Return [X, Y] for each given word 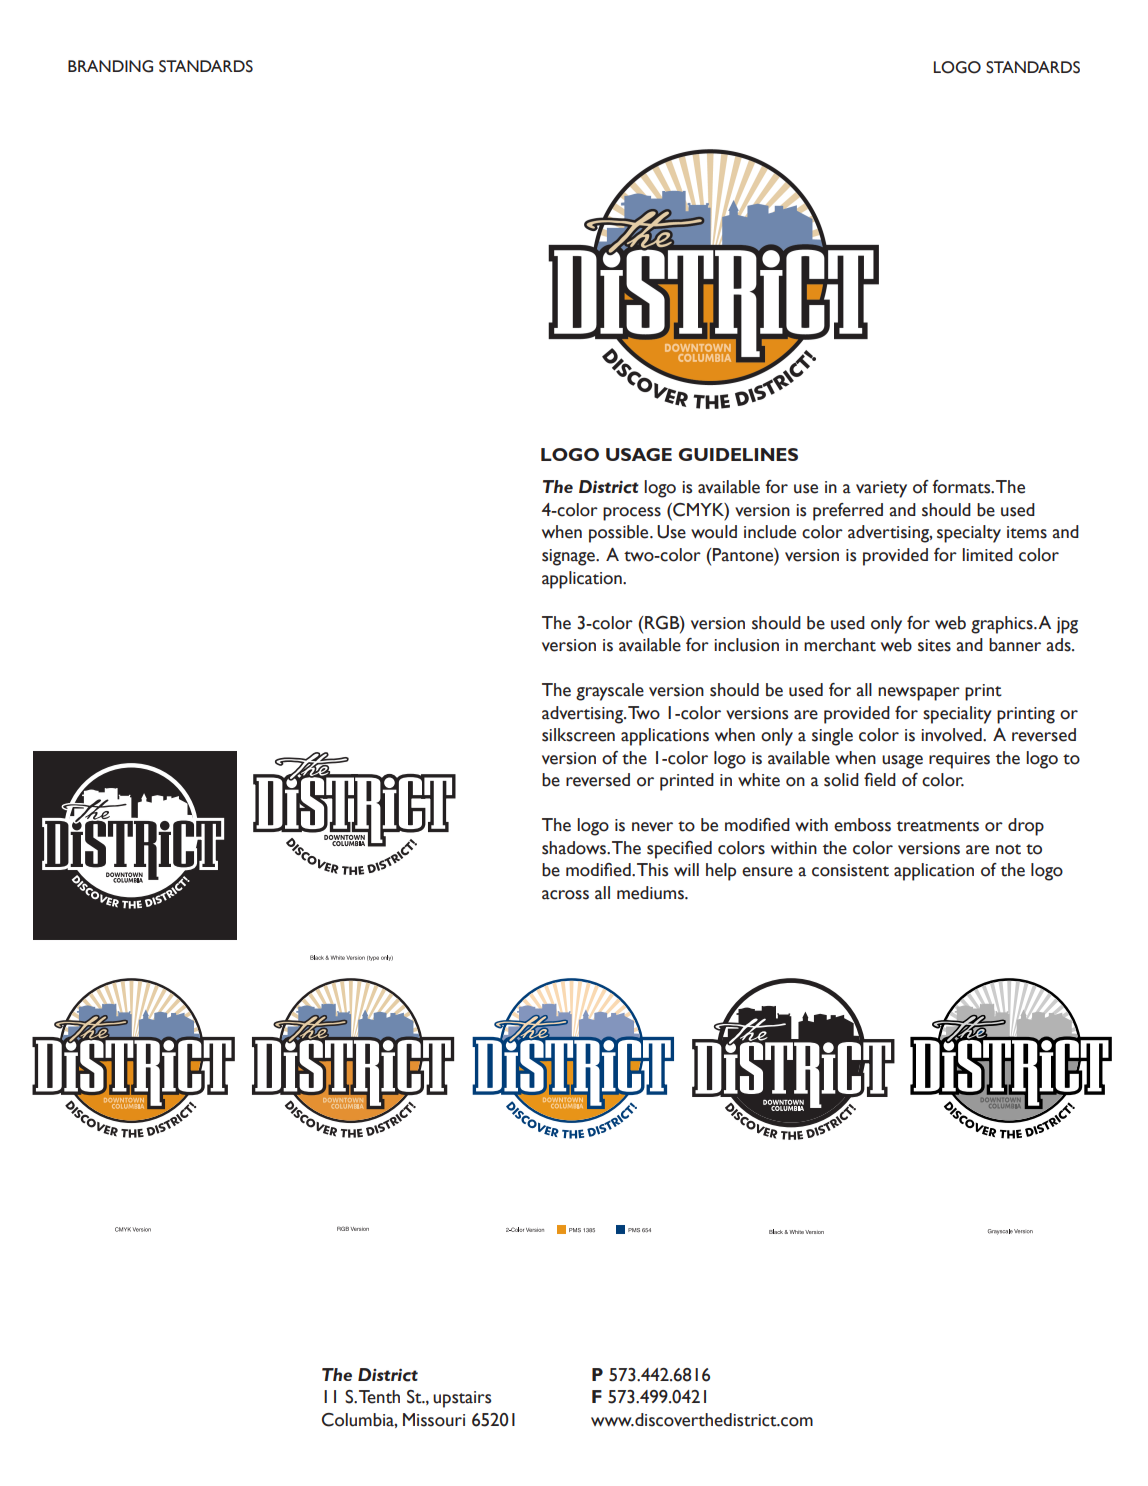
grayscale [610, 692]
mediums [651, 893]
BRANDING [110, 66]
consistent [850, 870]
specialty [969, 534]
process [632, 514]
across [565, 895]
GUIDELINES [738, 454]
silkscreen [578, 735]
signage [569, 557]
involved [952, 735]
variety [881, 489]
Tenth [379, 1397]
